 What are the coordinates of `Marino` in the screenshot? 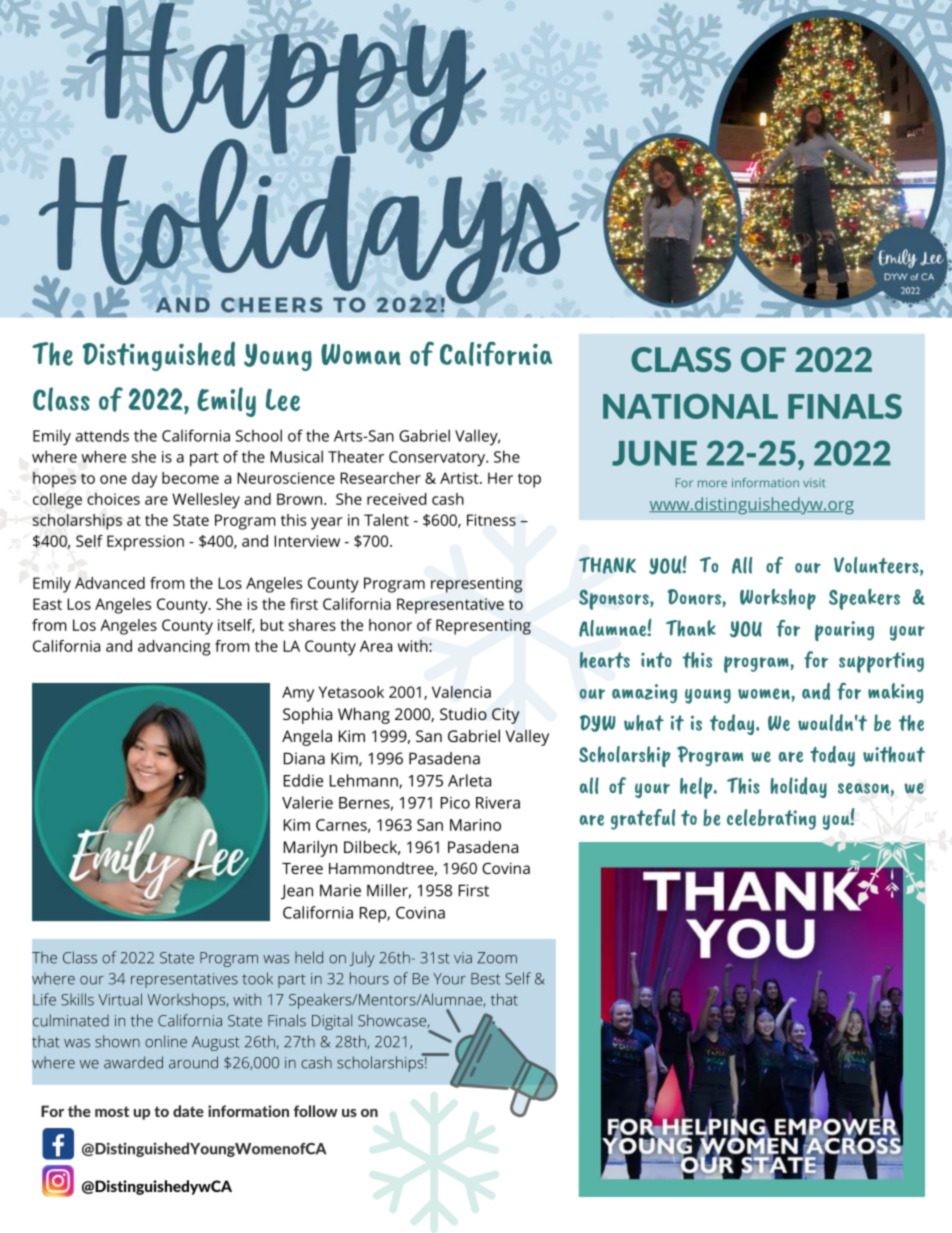 It's located at (475, 825).
